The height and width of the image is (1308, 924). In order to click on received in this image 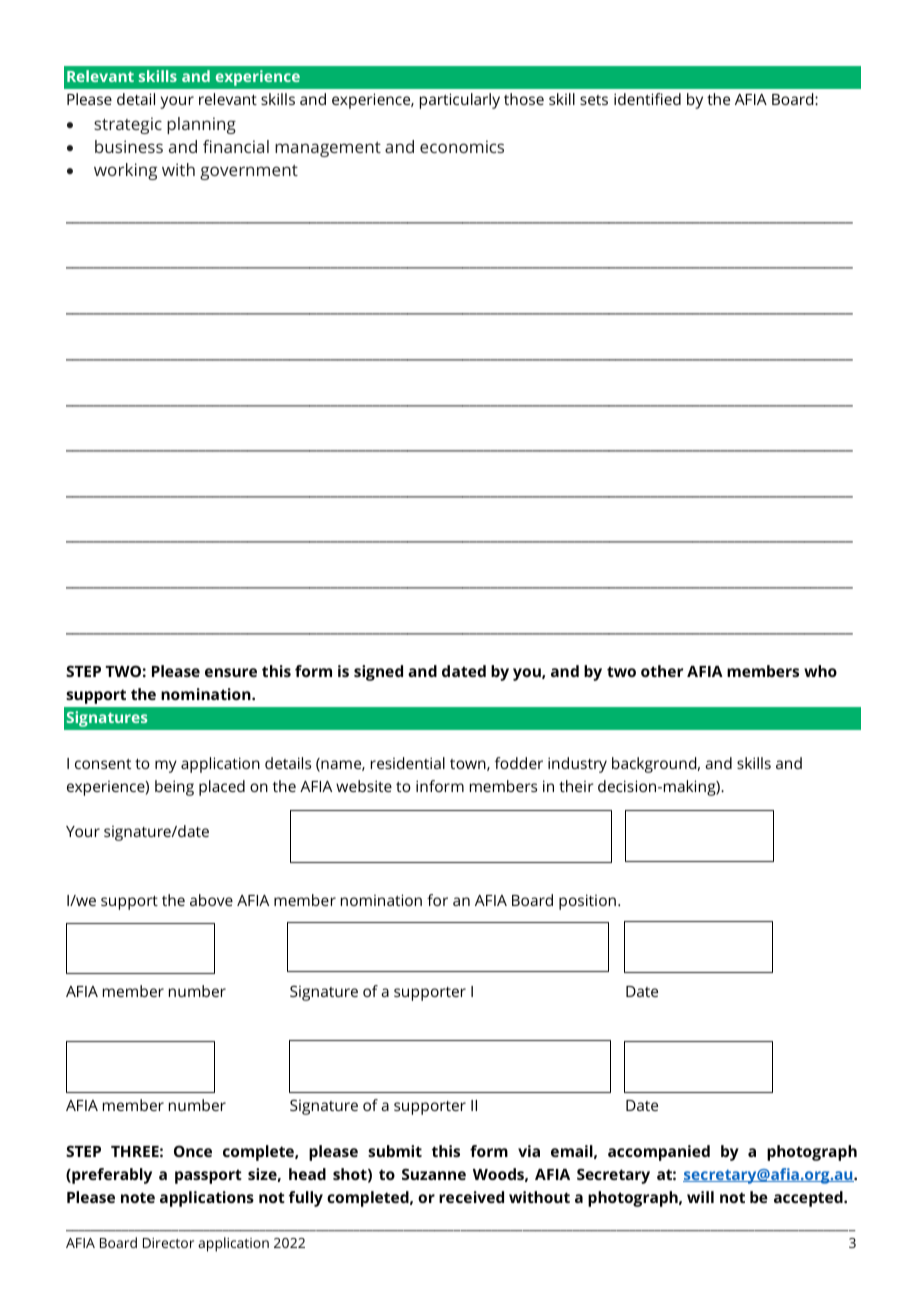, I will do `click(471, 1197)`.
